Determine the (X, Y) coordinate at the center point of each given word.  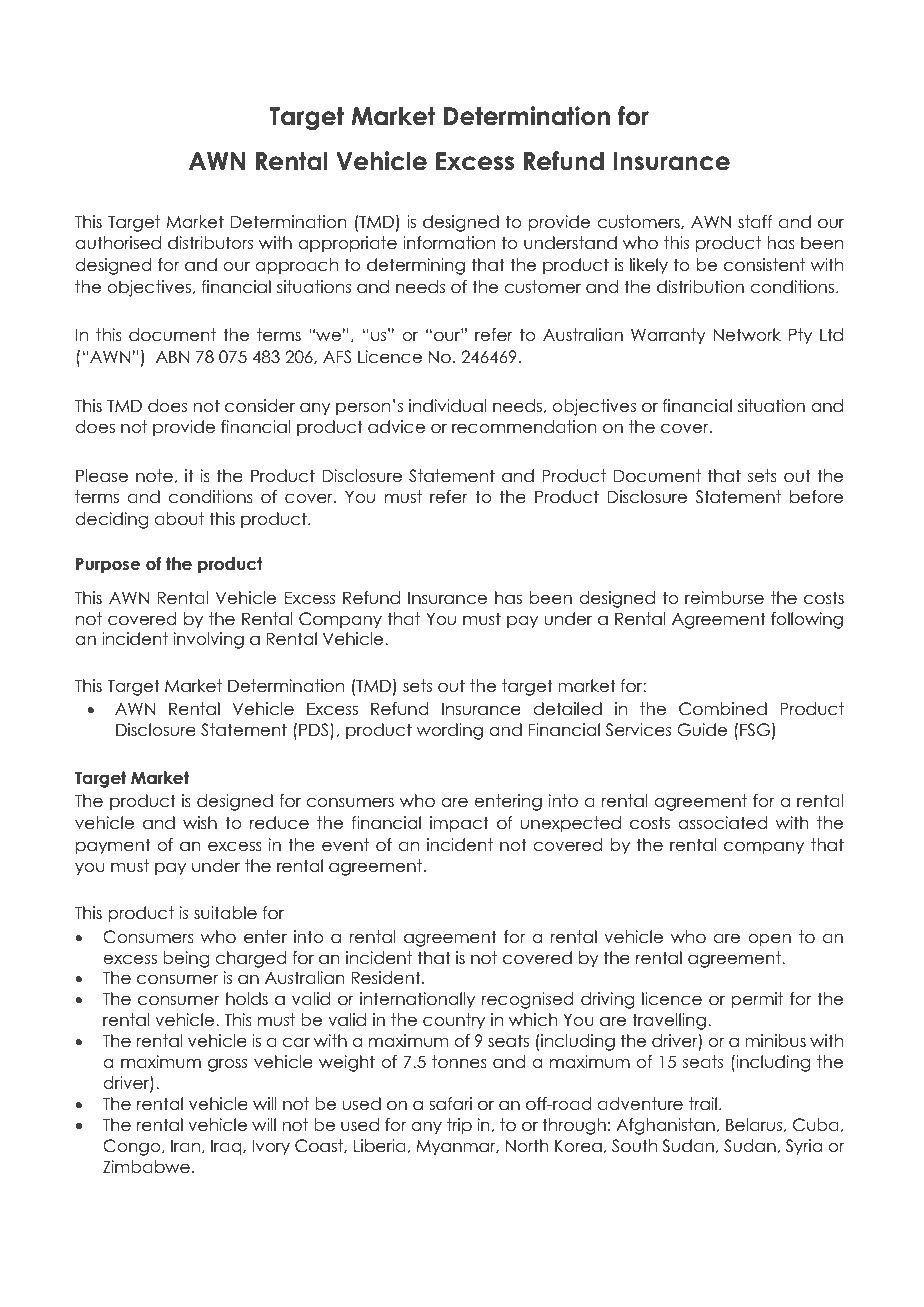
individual (448, 406)
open (769, 940)
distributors (210, 243)
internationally (417, 1000)
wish (200, 823)
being (186, 959)
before (816, 497)
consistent (764, 265)
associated (722, 823)
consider (260, 406)
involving (209, 640)
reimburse (724, 598)
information (449, 243)
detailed (568, 709)
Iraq (227, 1147)
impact (459, 824)
